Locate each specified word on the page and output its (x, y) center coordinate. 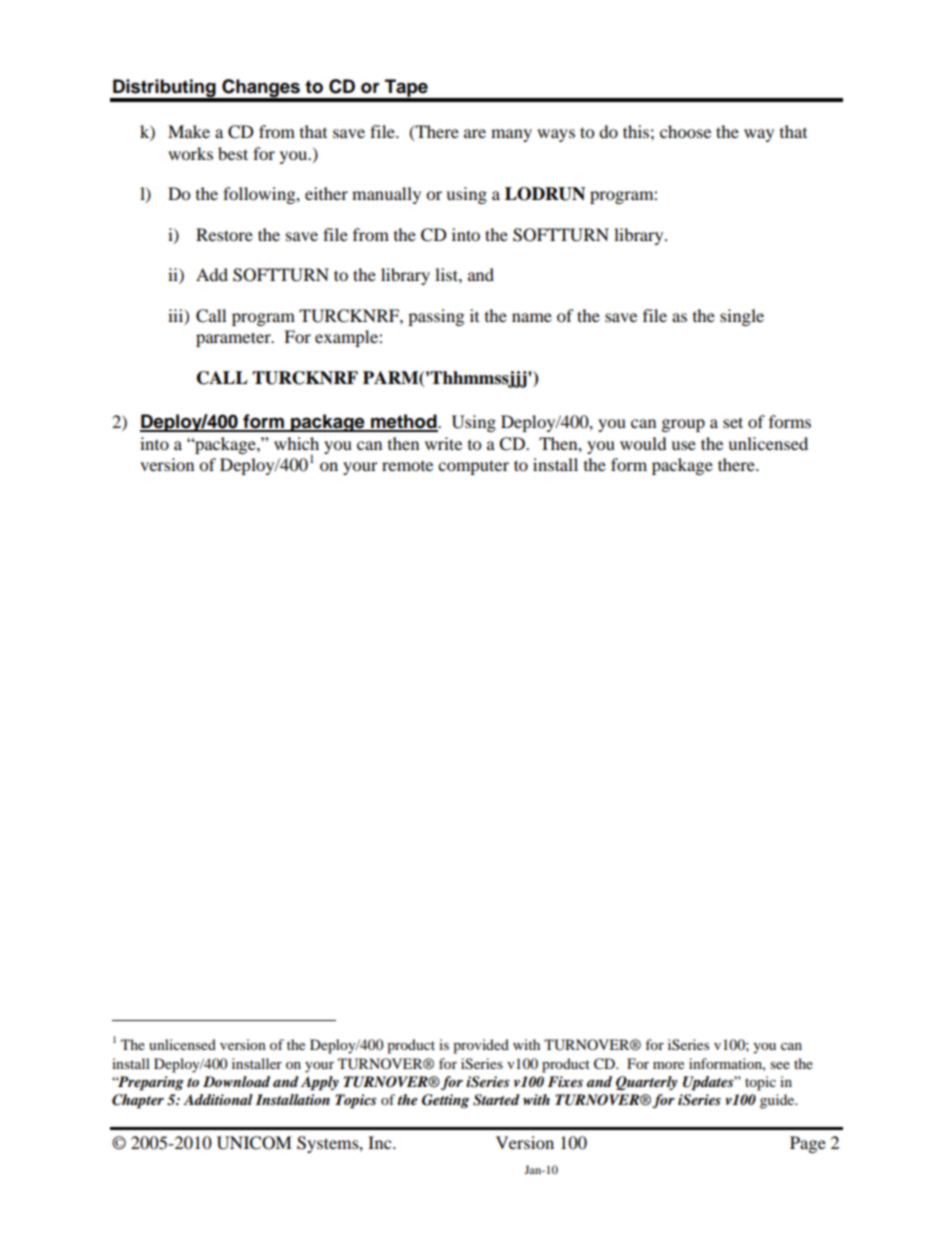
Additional (218, 1099)
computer (473, 467)
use (683, 445)
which (296, 443)
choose (685, 131)
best (233, 153)
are (475, 133)
